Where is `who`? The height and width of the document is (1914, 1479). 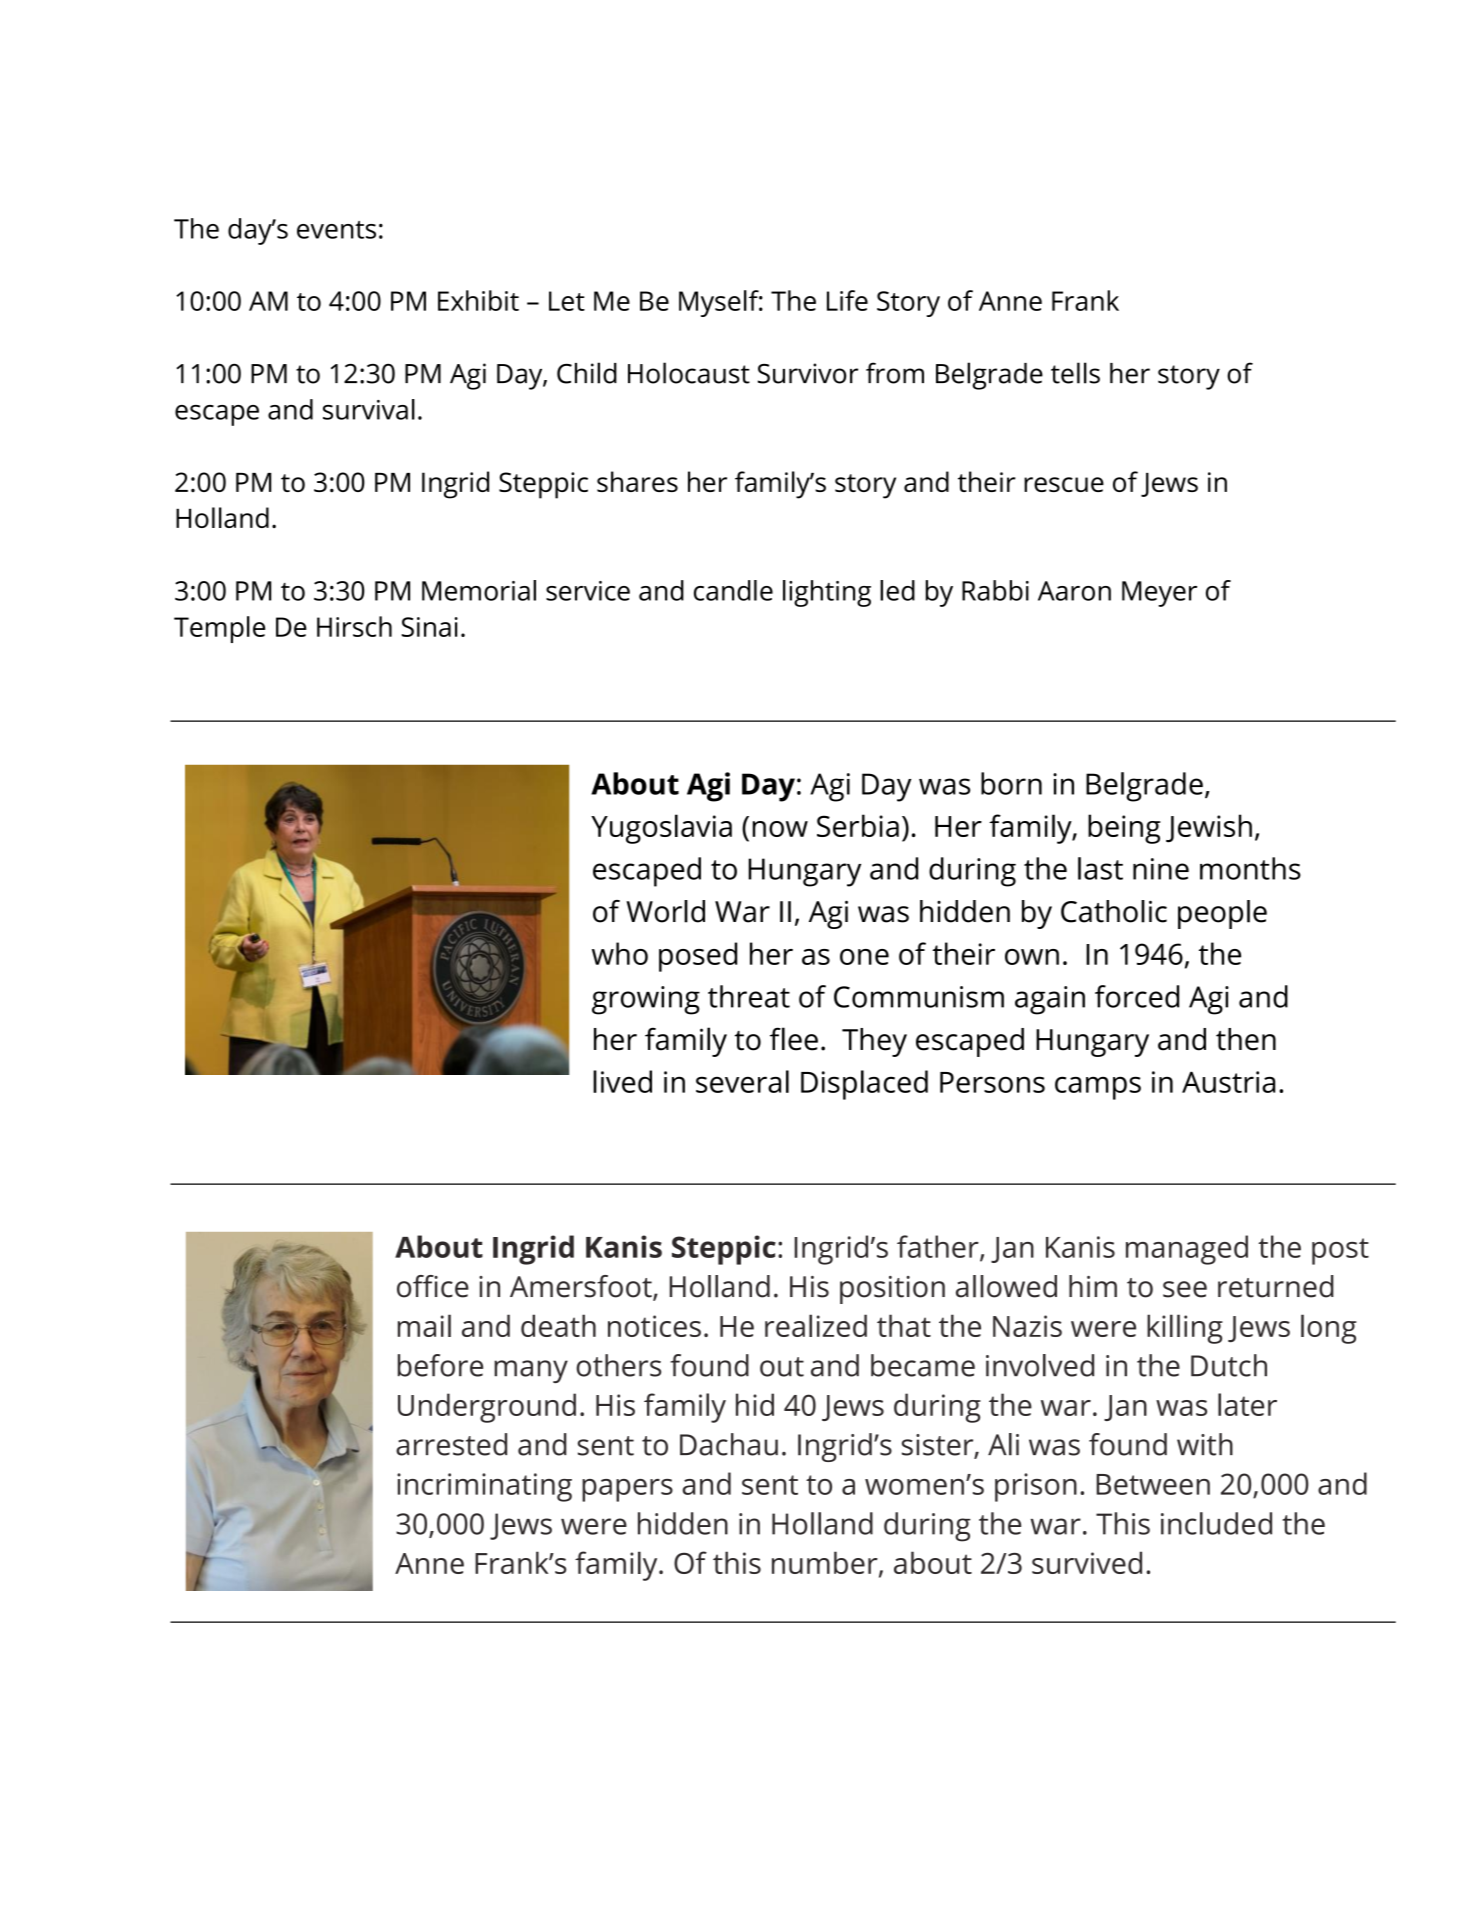 who is located at coordinates (620, 953).
